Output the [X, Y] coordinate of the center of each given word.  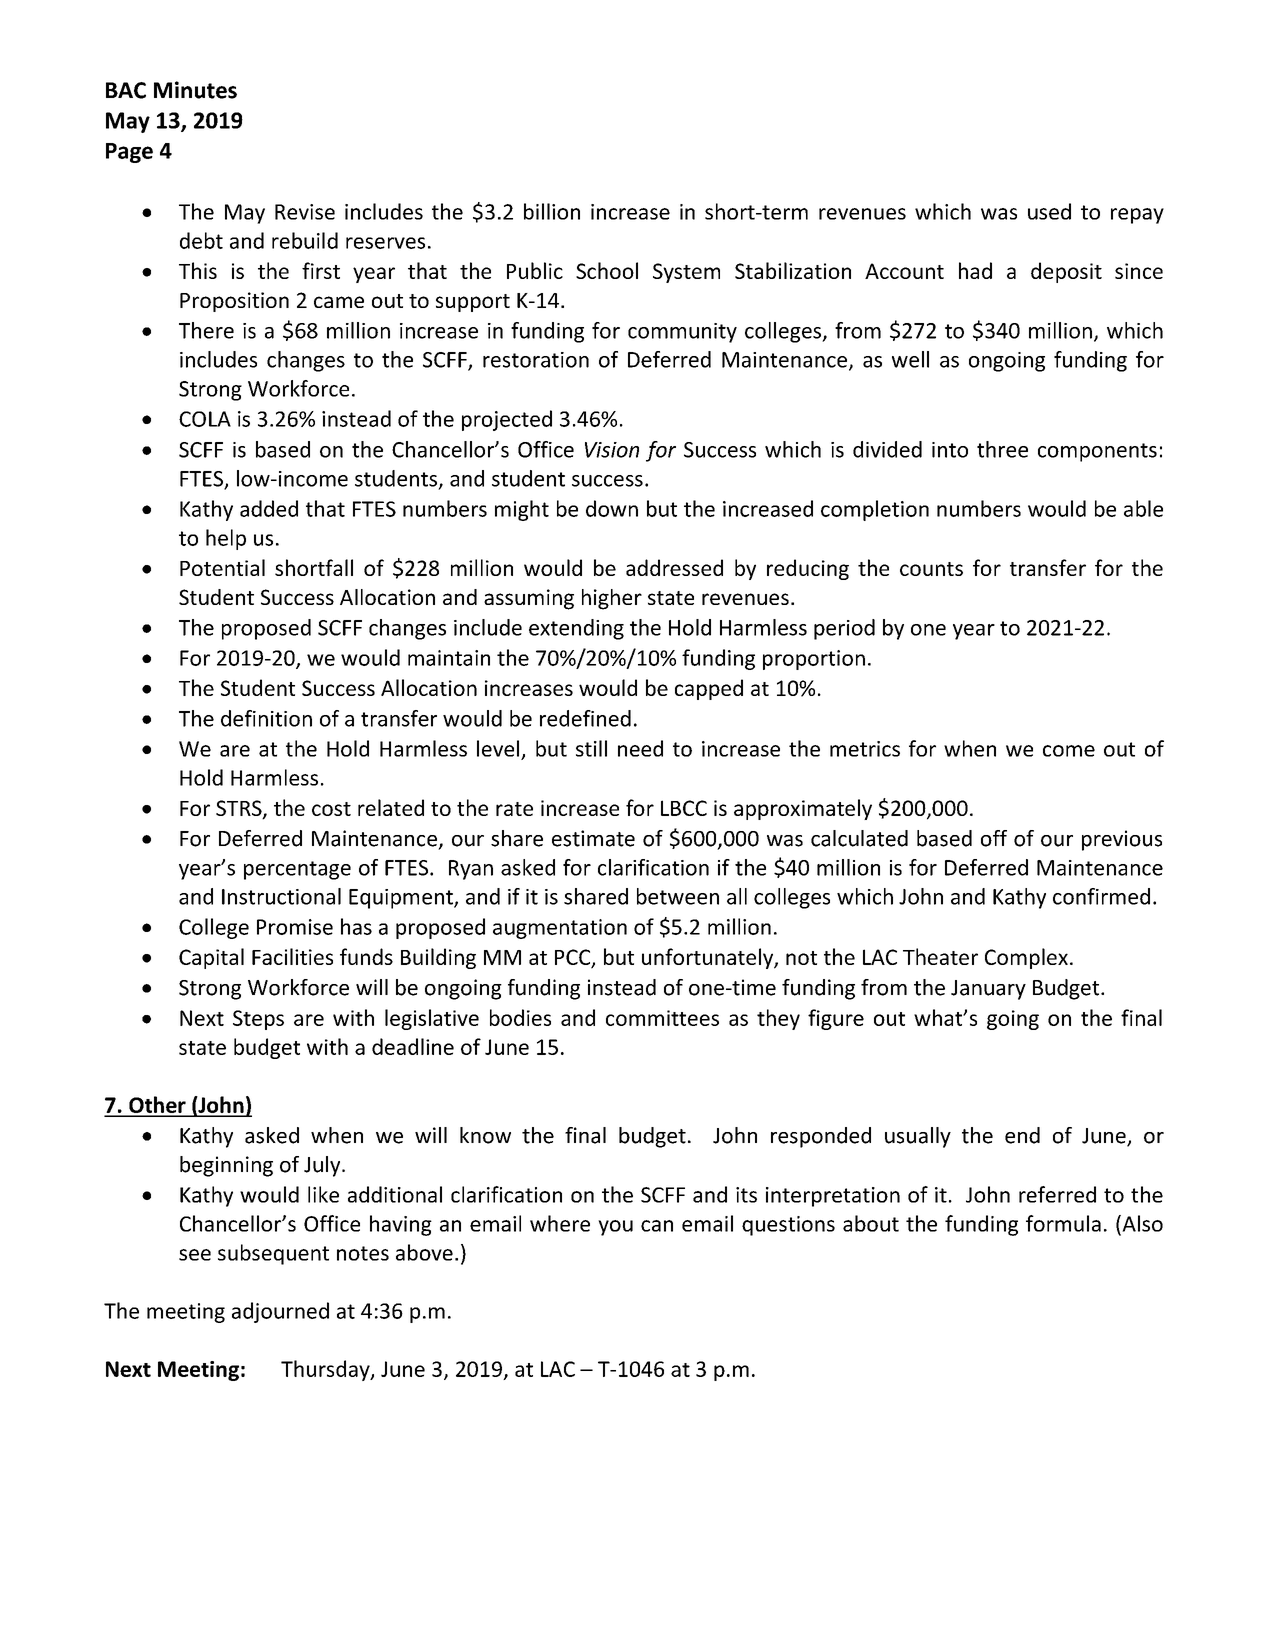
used [1049, 211]
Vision [612, 450]
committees [662, 1018]
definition [266, 718]
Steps [258, 1020]
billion [552, 211]
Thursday [326, 1370]
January [988, 990]
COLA [205, 419]
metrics [865, 749]
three [1002, 449]
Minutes [195, 90]
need [640, 748]
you [615, 1228]
